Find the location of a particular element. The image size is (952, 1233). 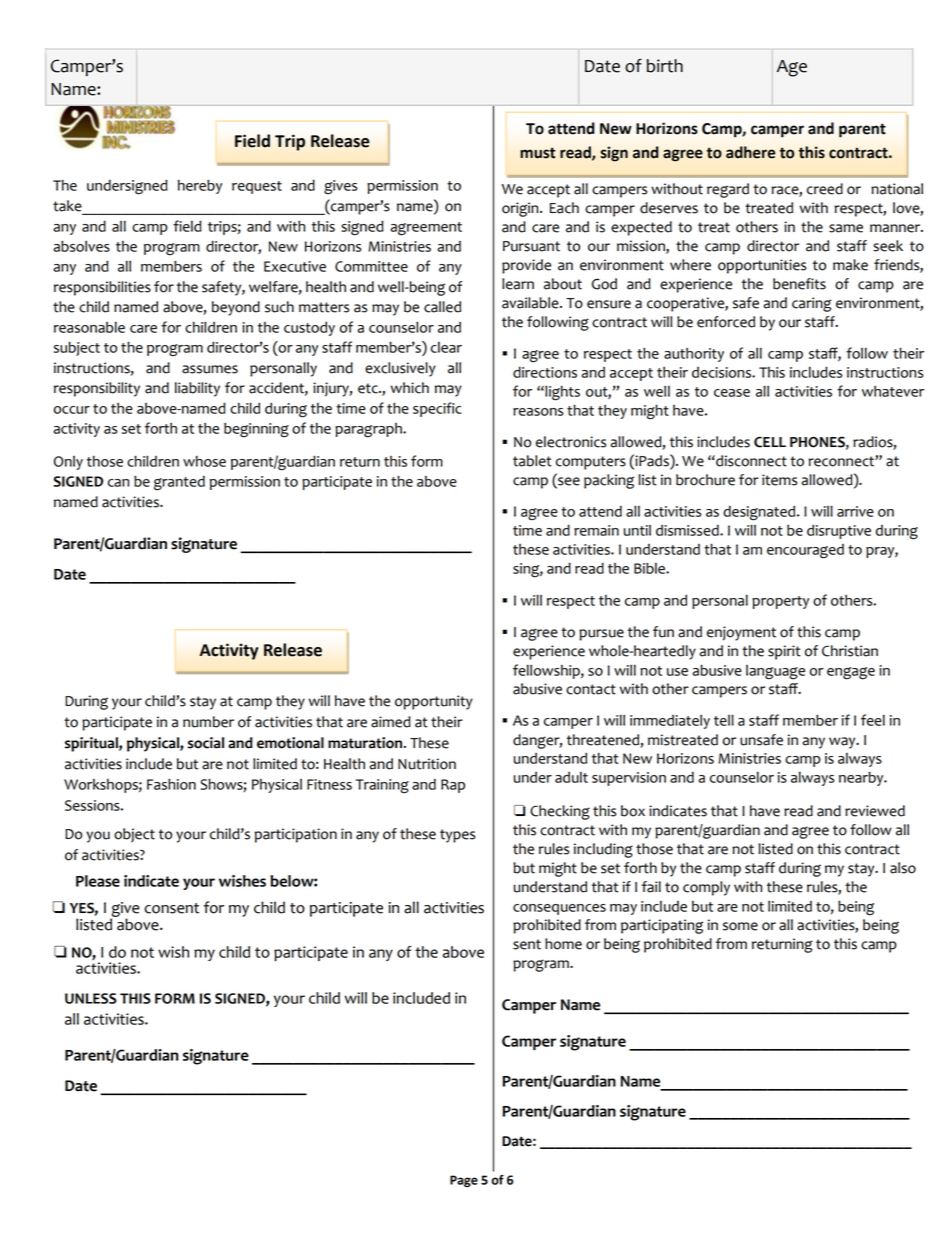

UNLESS is located at coordinates (91, 998).
